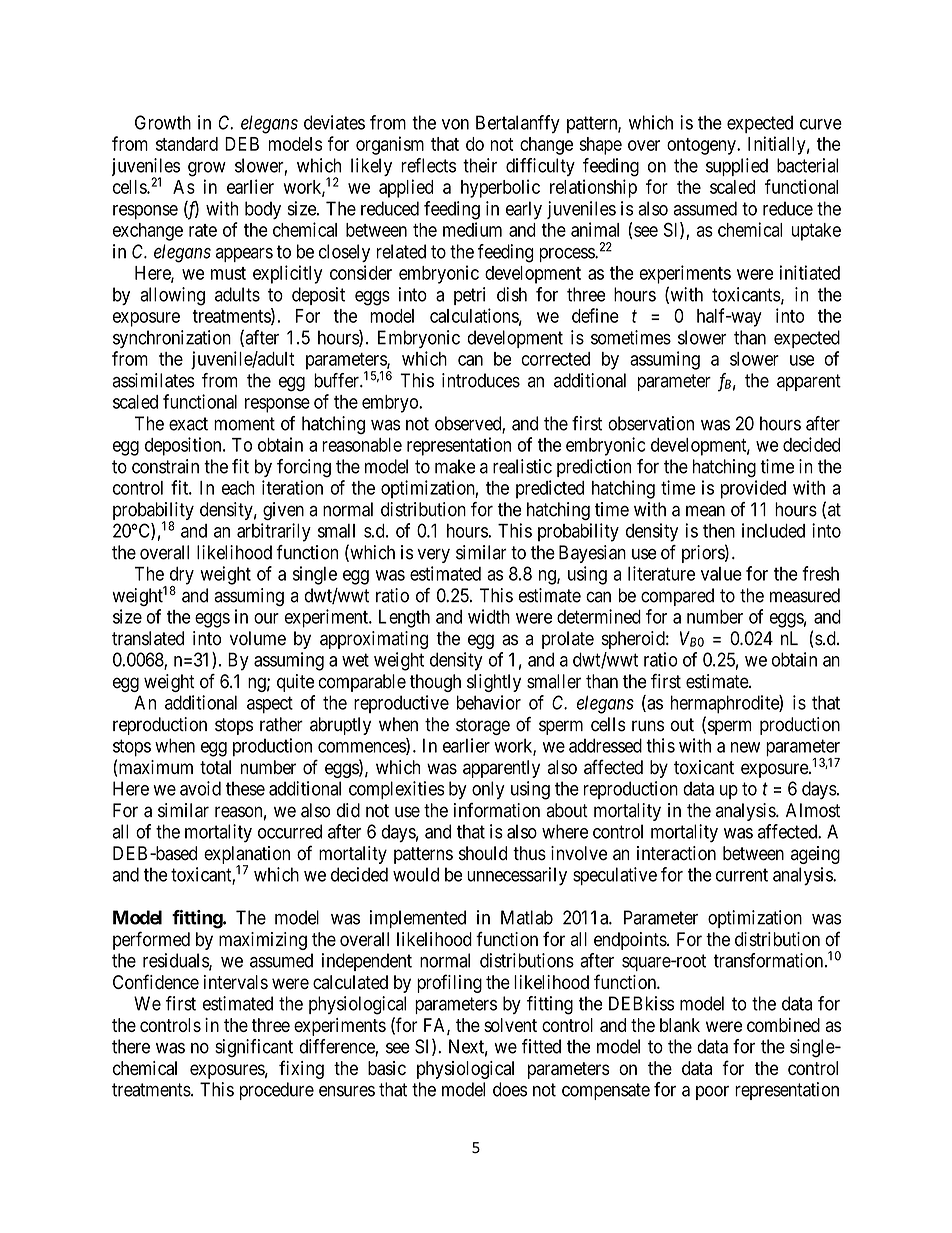 The height and width of the image is (1233, 952). I want to click on their, so click(480, 165).
